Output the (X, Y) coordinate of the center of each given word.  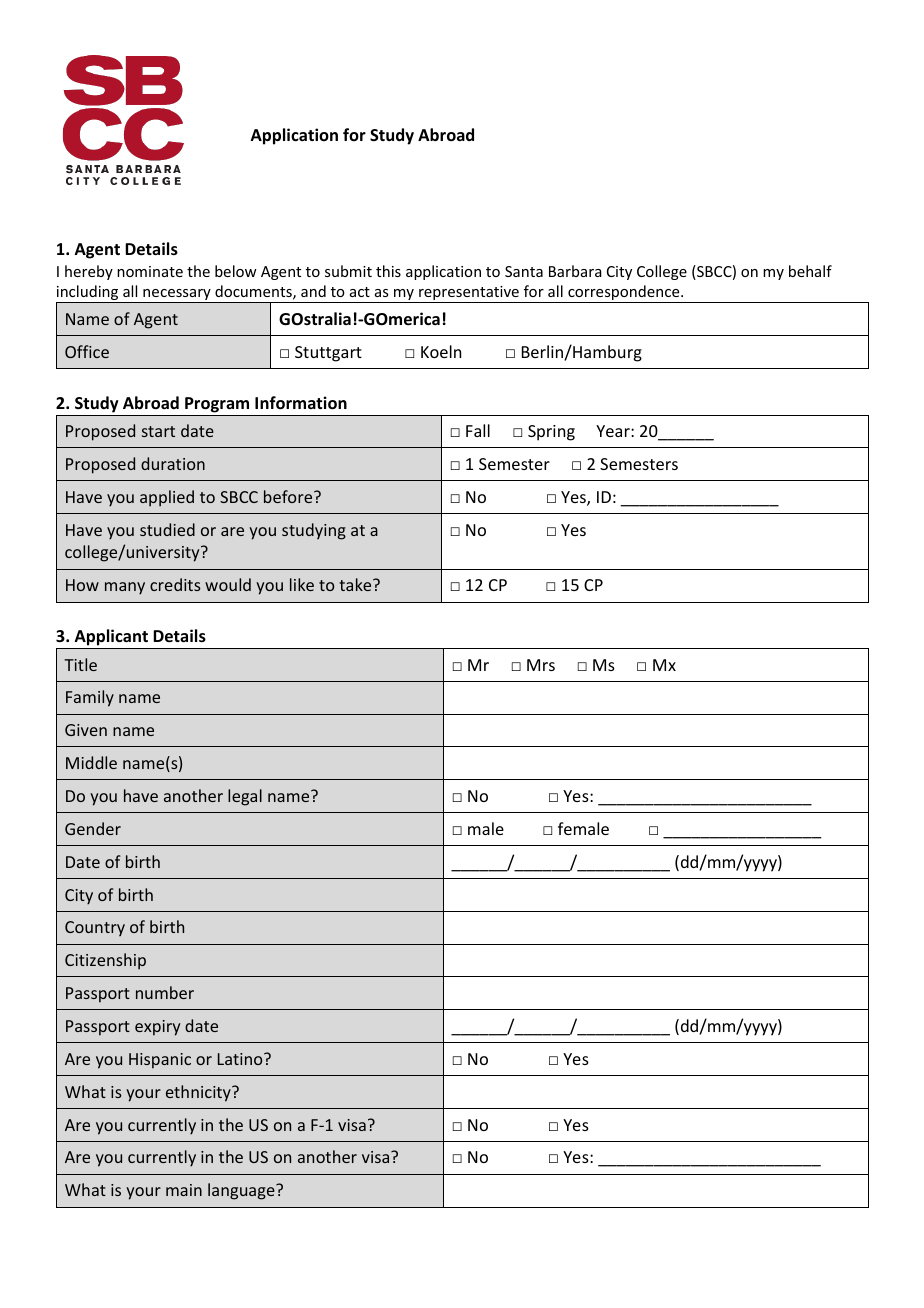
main (184, 1190)
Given (86, 730)
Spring (551, 433)
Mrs (541, 665)
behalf (810, 271)
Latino (241, 1059)
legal (245, 797)
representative (469, 294)
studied (167, 529)
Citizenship (105, 961)
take (356, 584)
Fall (478, 430)
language (242, 1191)
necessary (177, 296)
